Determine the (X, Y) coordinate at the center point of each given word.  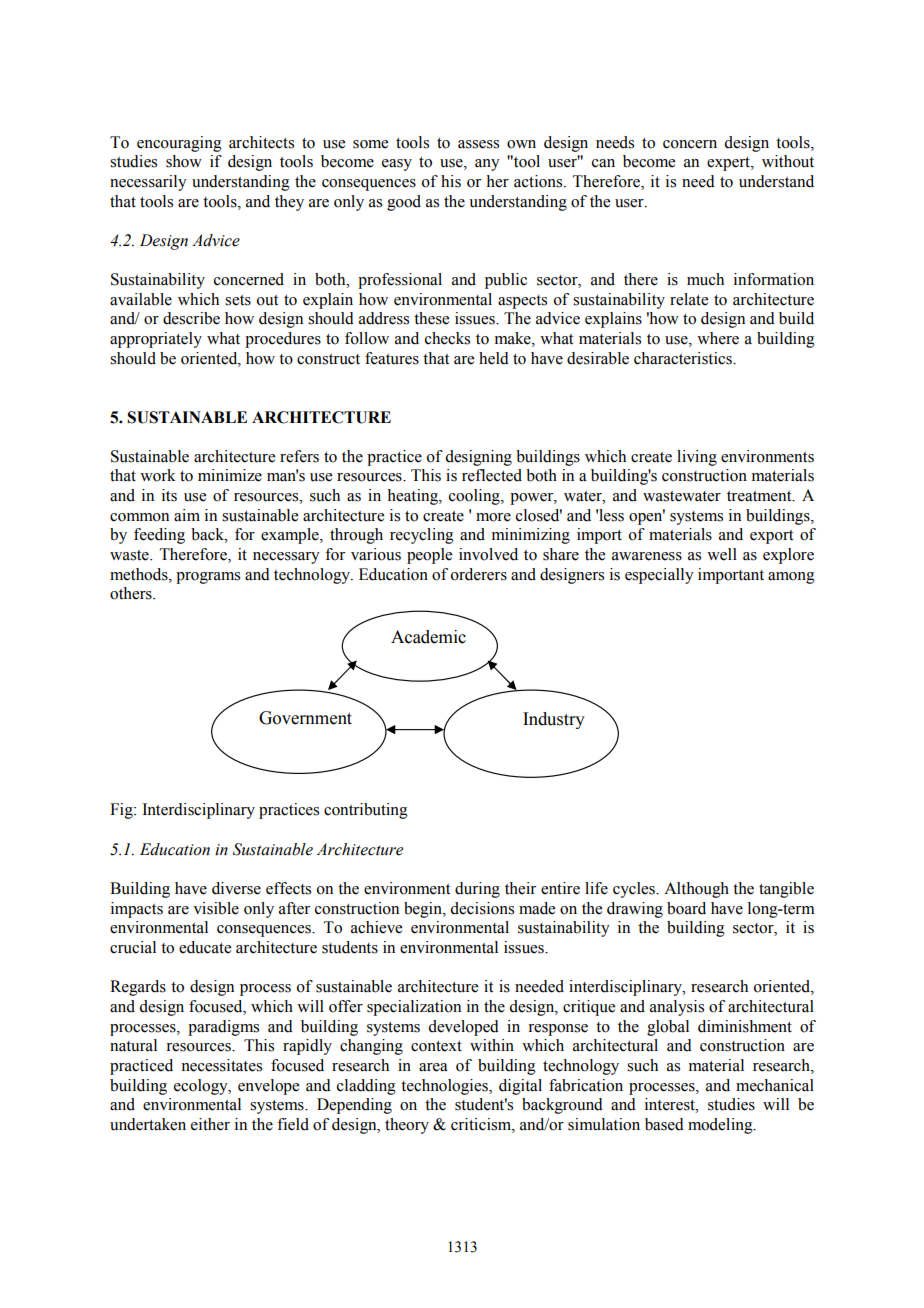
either (210, 1124)
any (487, 165)
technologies (445, 1087)
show (184, 161)
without (788, 161)
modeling (721, 1126)
